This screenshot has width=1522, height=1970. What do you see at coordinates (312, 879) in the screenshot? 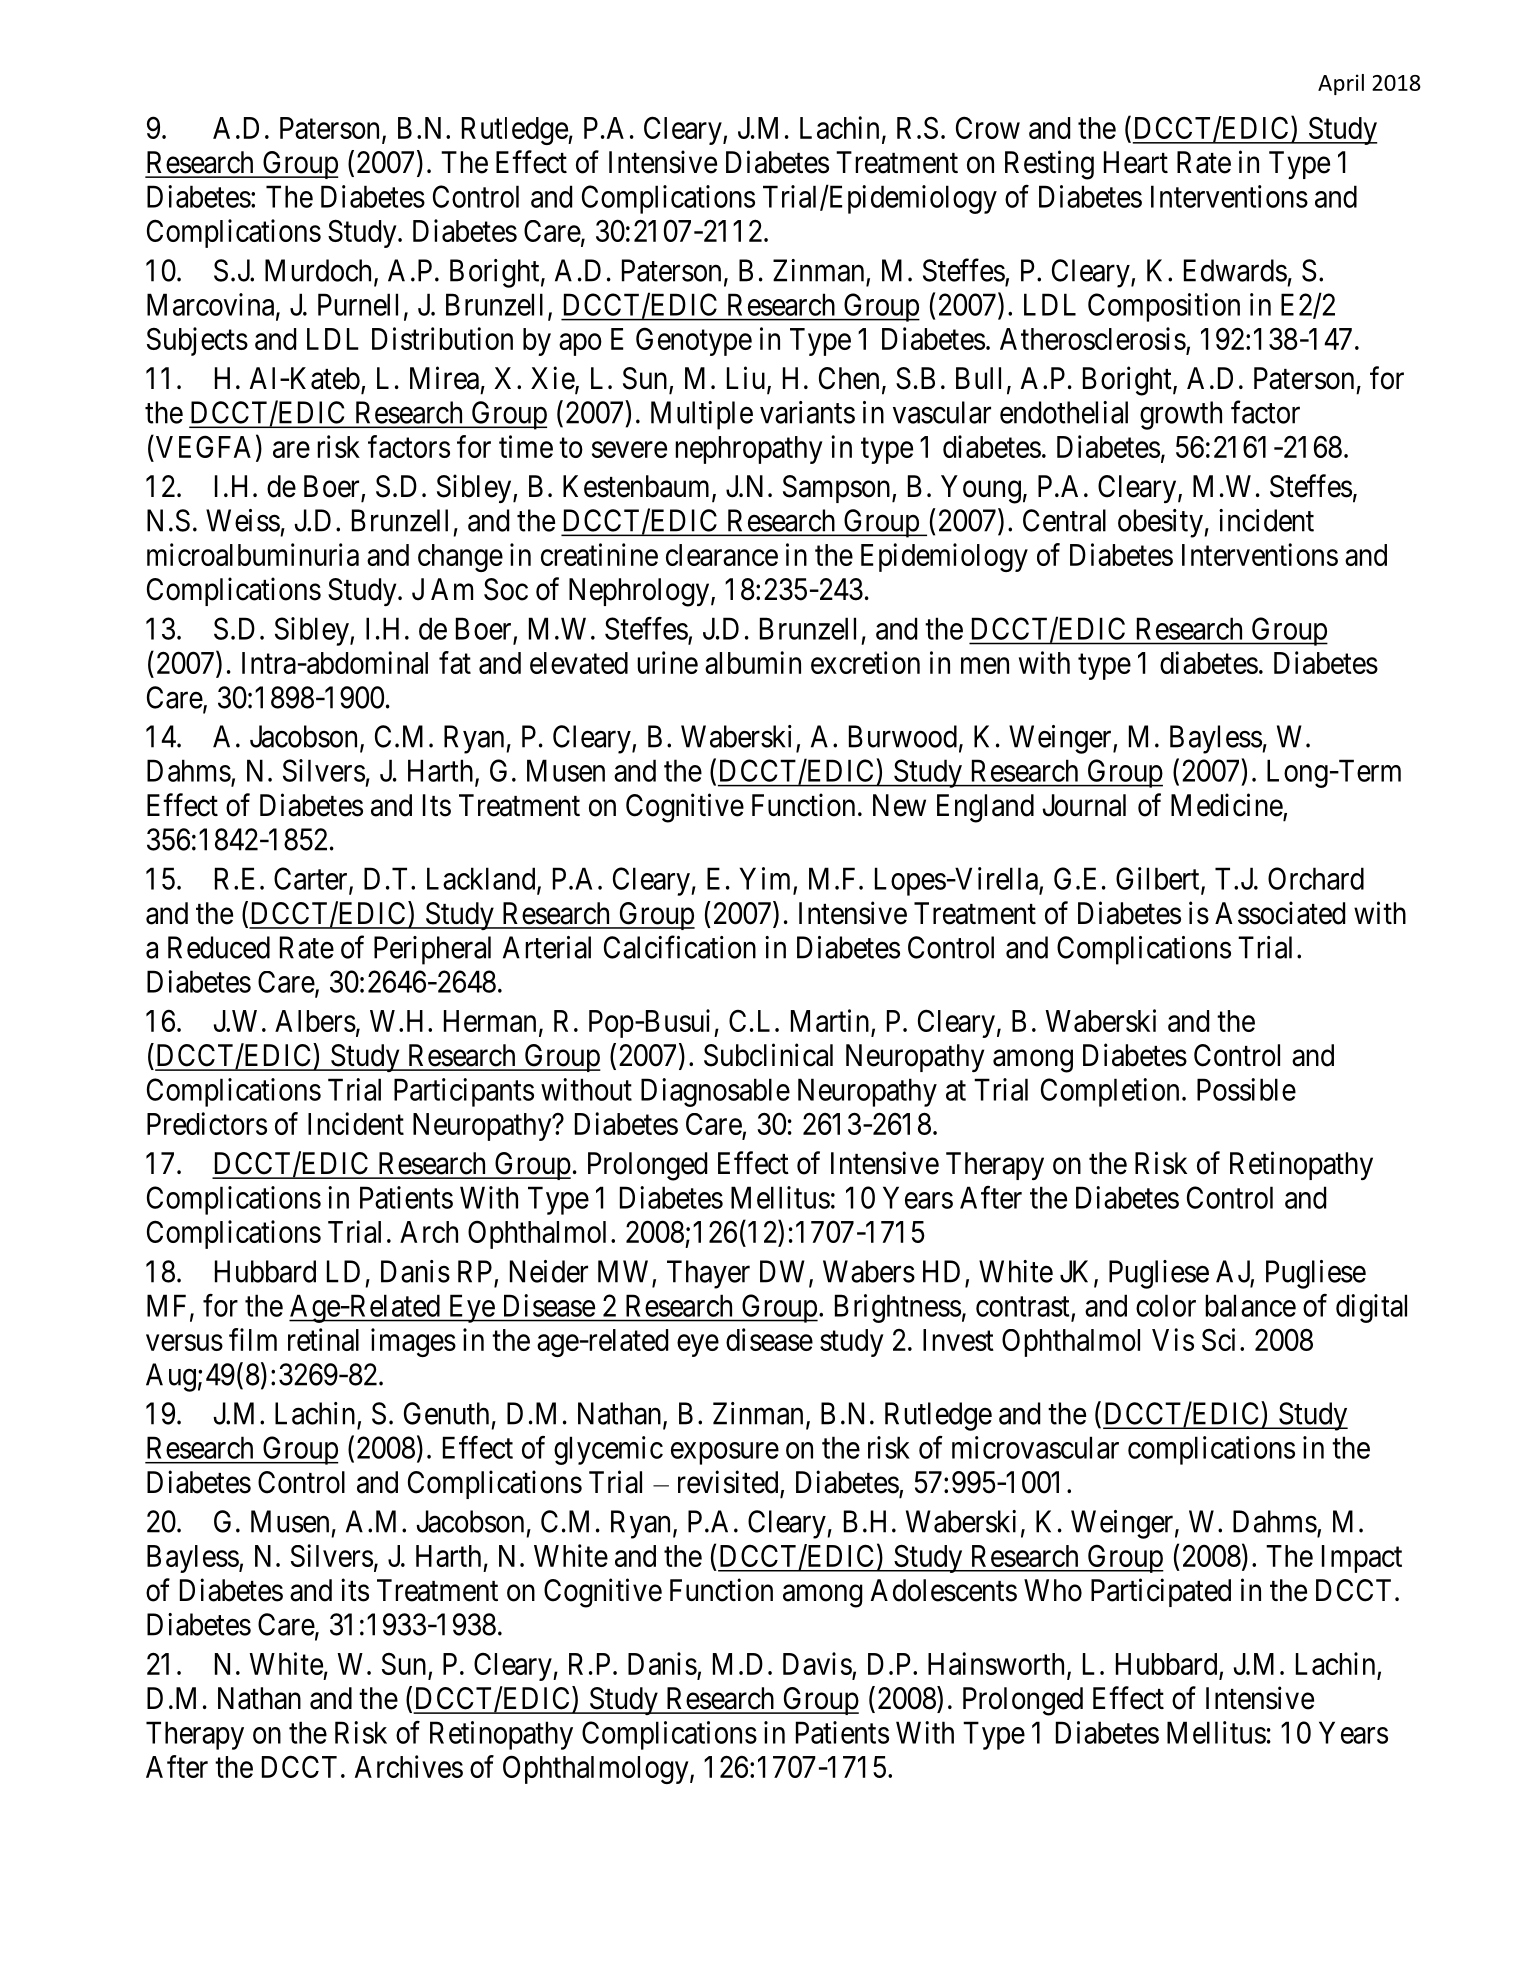
I see `Carter` at bounding box center [312, 879].
